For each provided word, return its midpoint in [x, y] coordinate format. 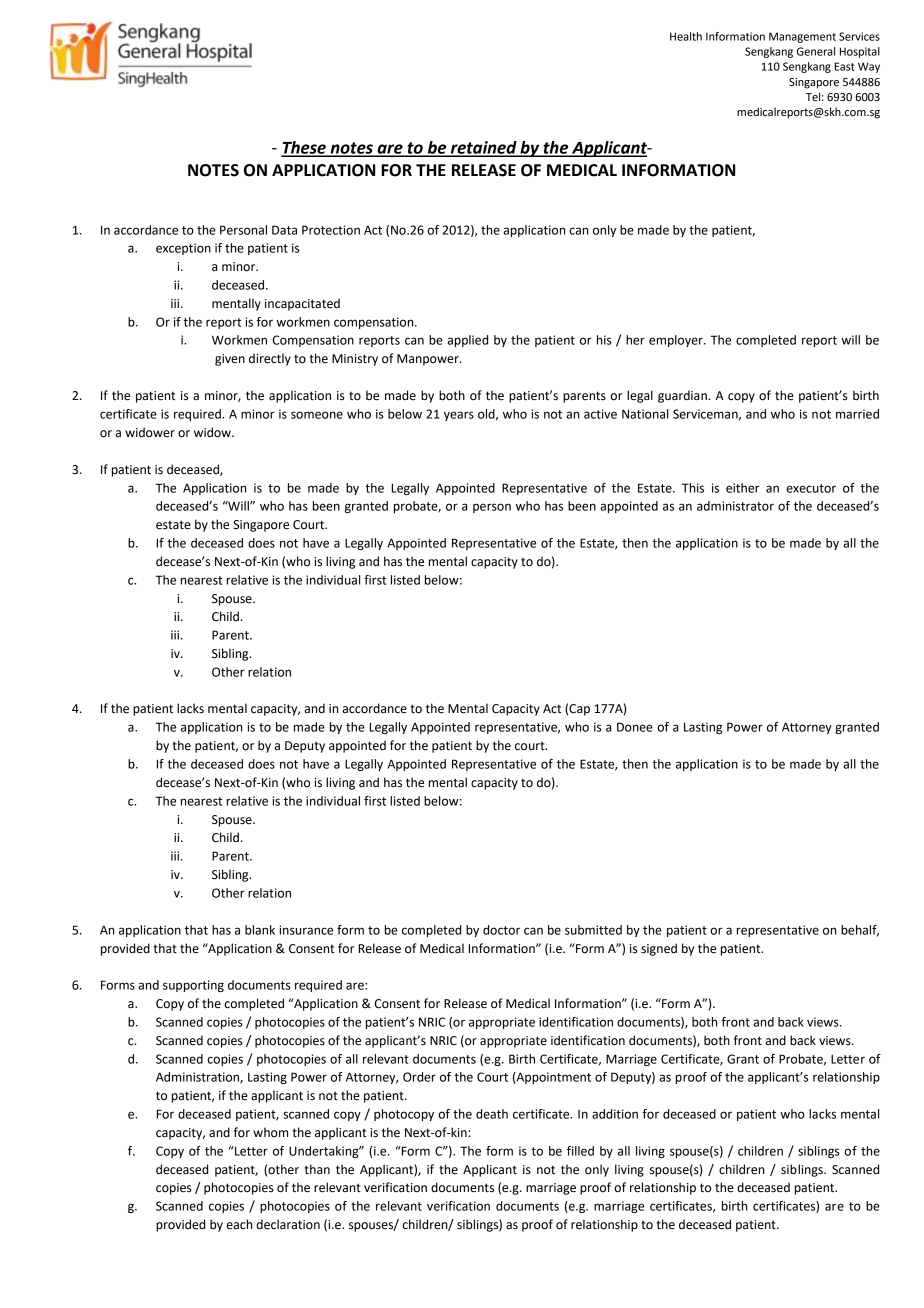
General [816, 51]
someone [317, 415]
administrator [735, 506]
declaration [288, 1224]
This [693, 488]
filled [580, 1151]
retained [484, 148]
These [304, 148]
